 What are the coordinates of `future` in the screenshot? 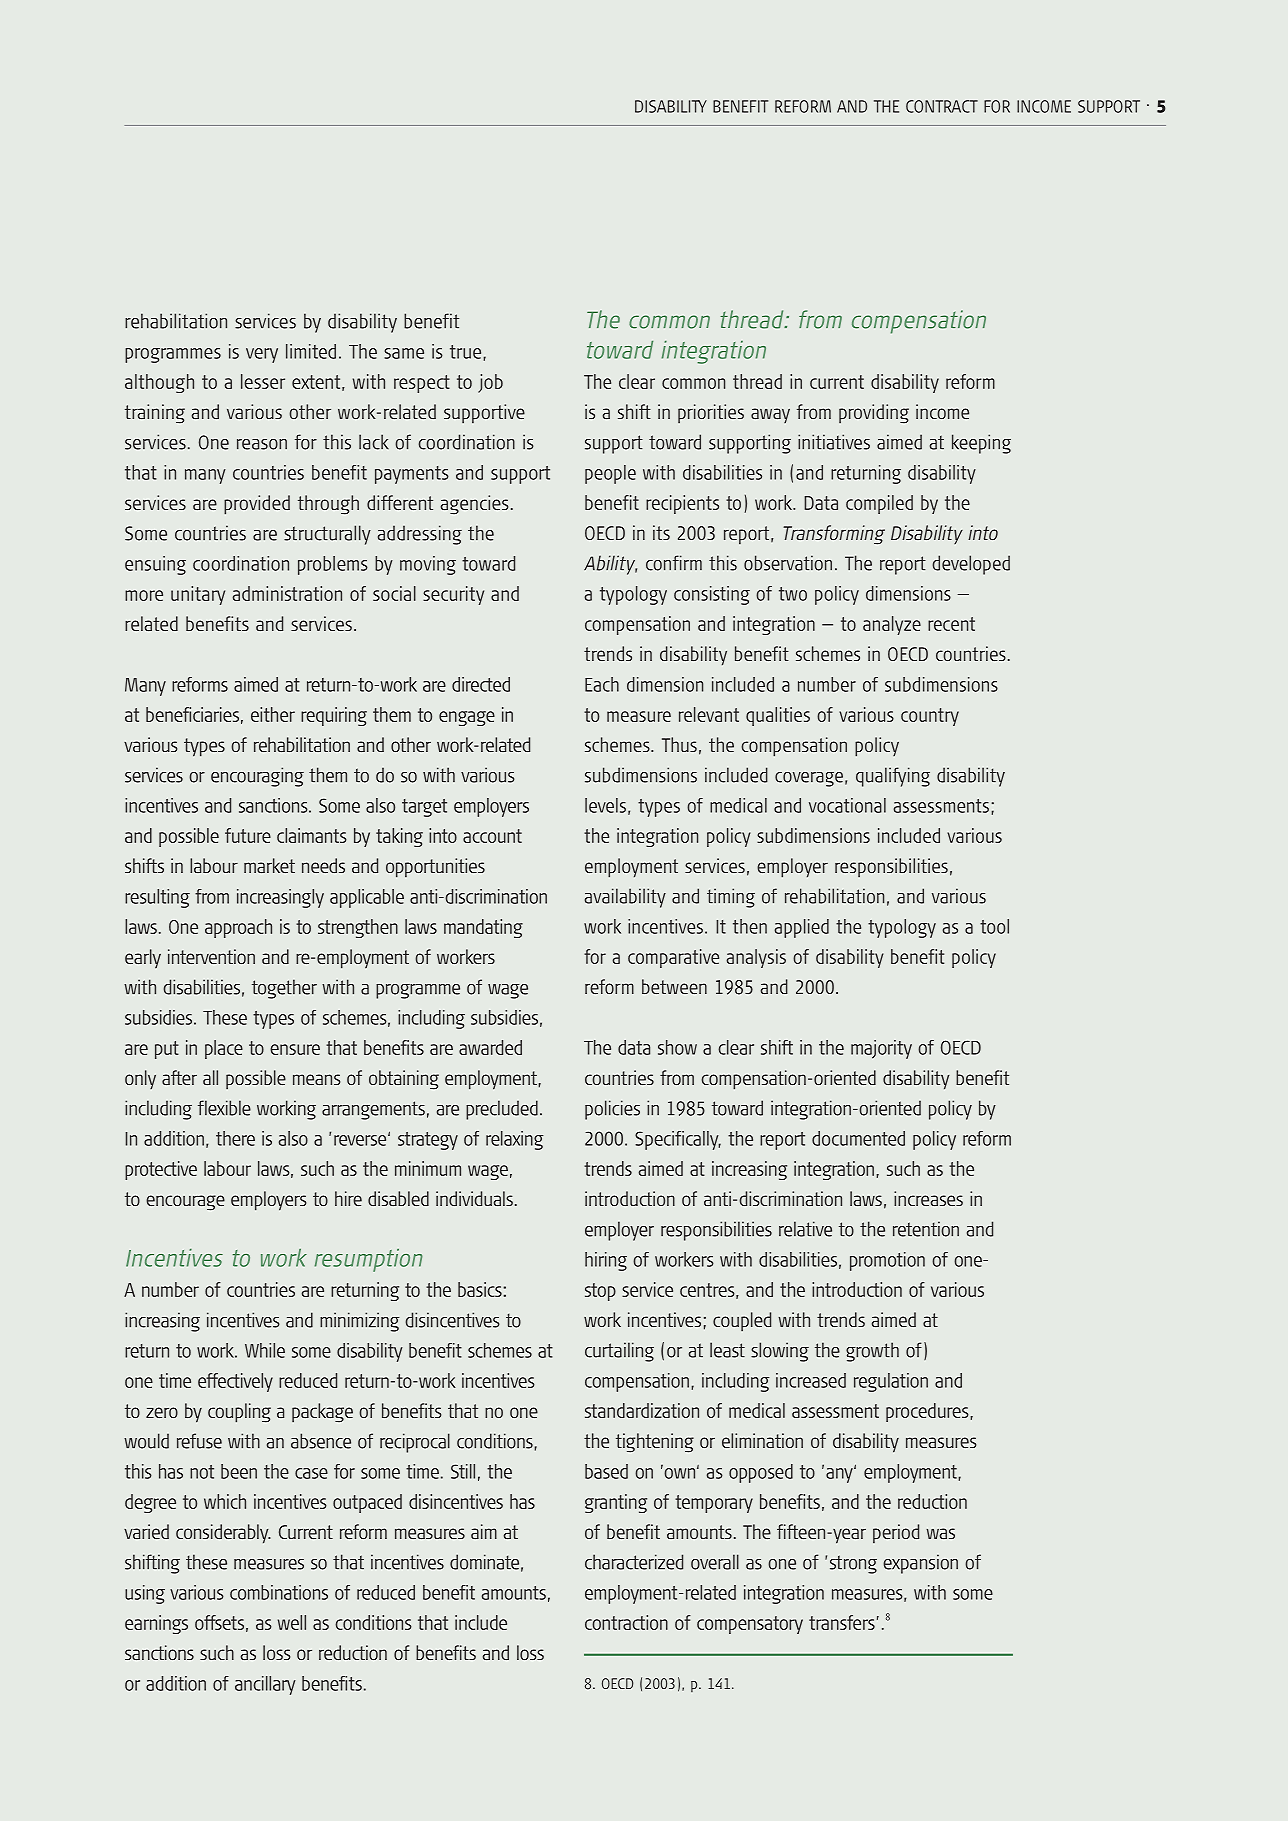 It's located at (248, 835).
